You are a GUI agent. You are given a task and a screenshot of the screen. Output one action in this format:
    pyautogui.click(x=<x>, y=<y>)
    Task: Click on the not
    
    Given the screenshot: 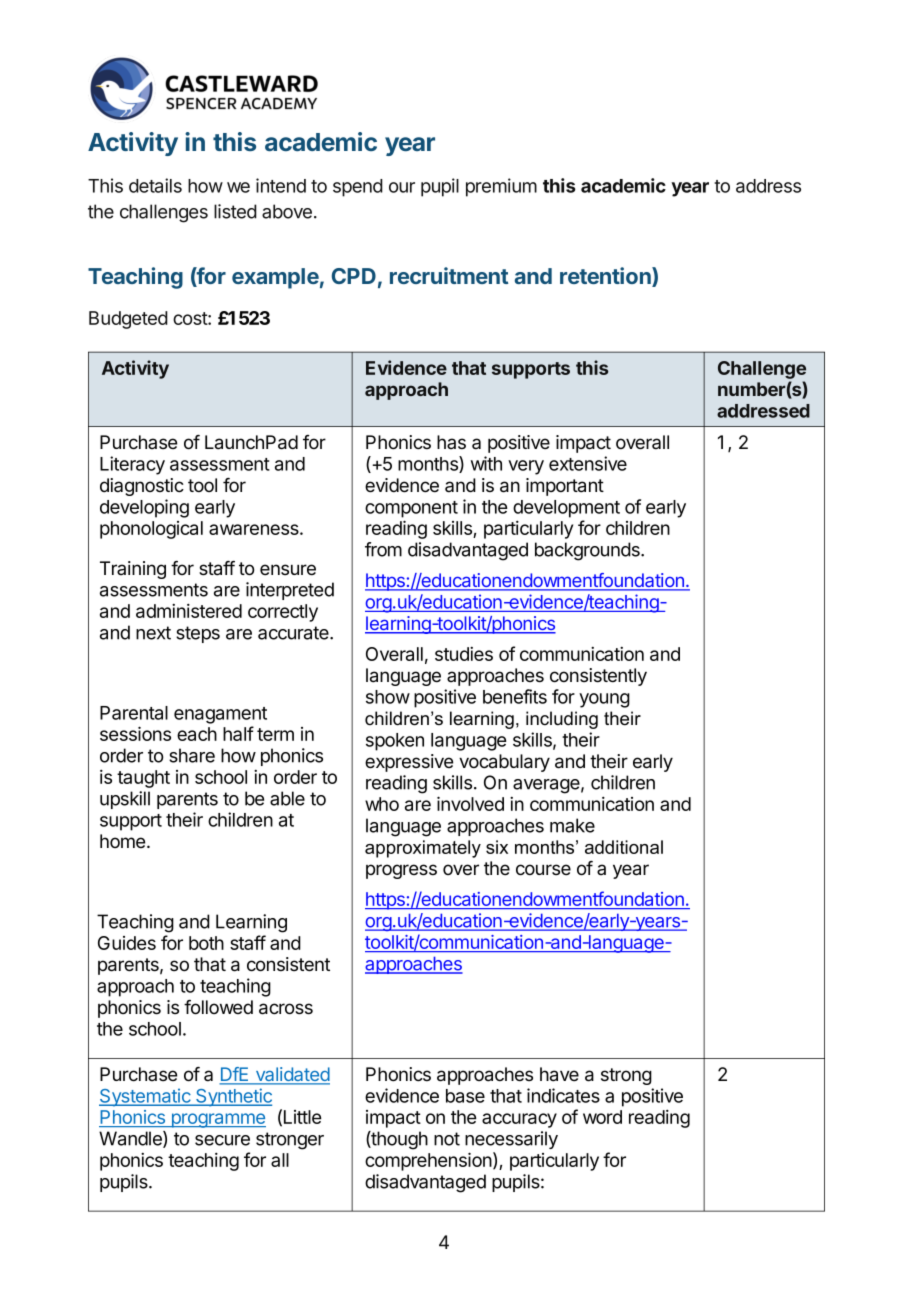 What is the action you would take?
    pyautogui.click(x=447, y=1139)
